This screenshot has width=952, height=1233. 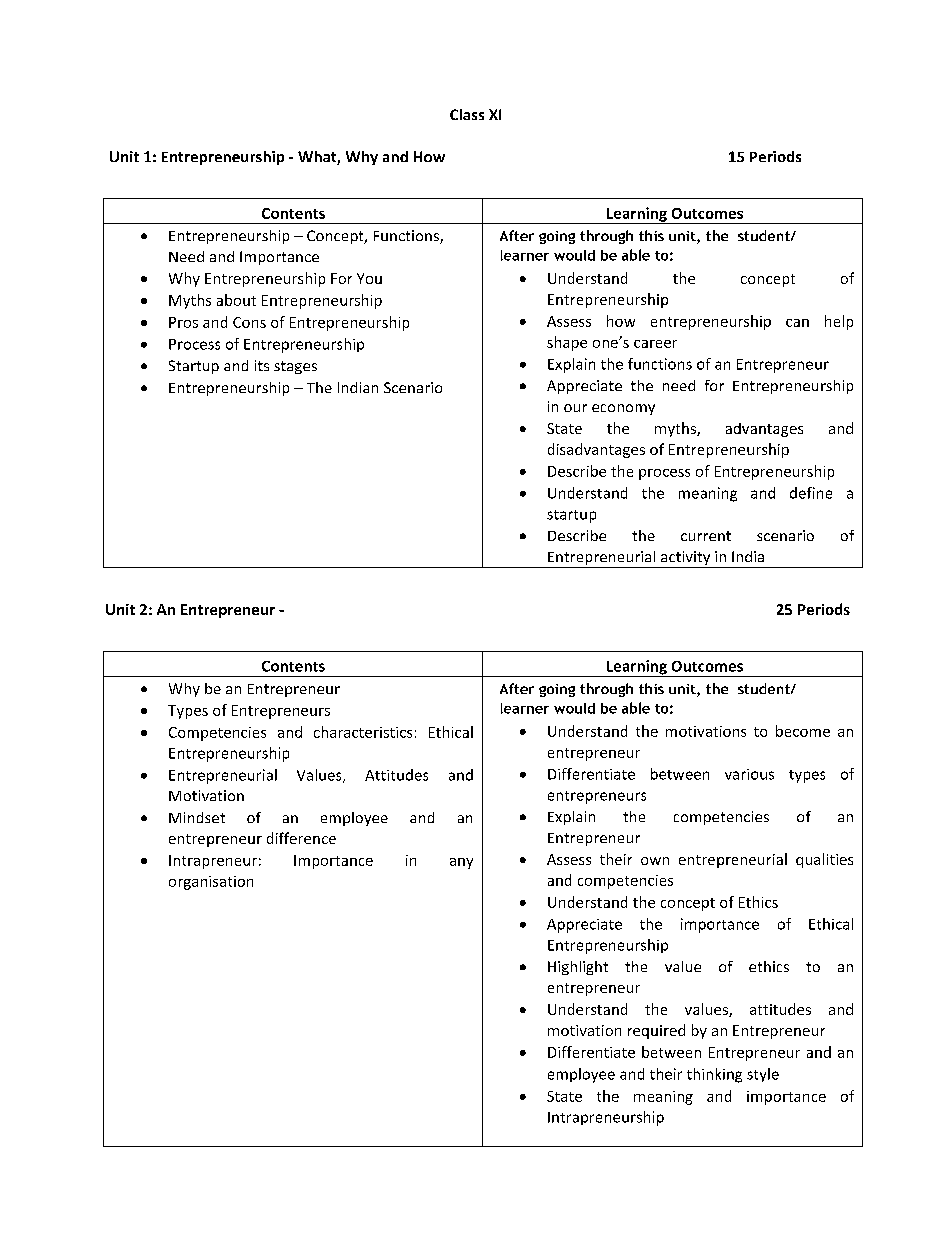 What do you see at coordinates (797, 323) in the screenshot?
I see `can` at bounding box center [797, 323].
